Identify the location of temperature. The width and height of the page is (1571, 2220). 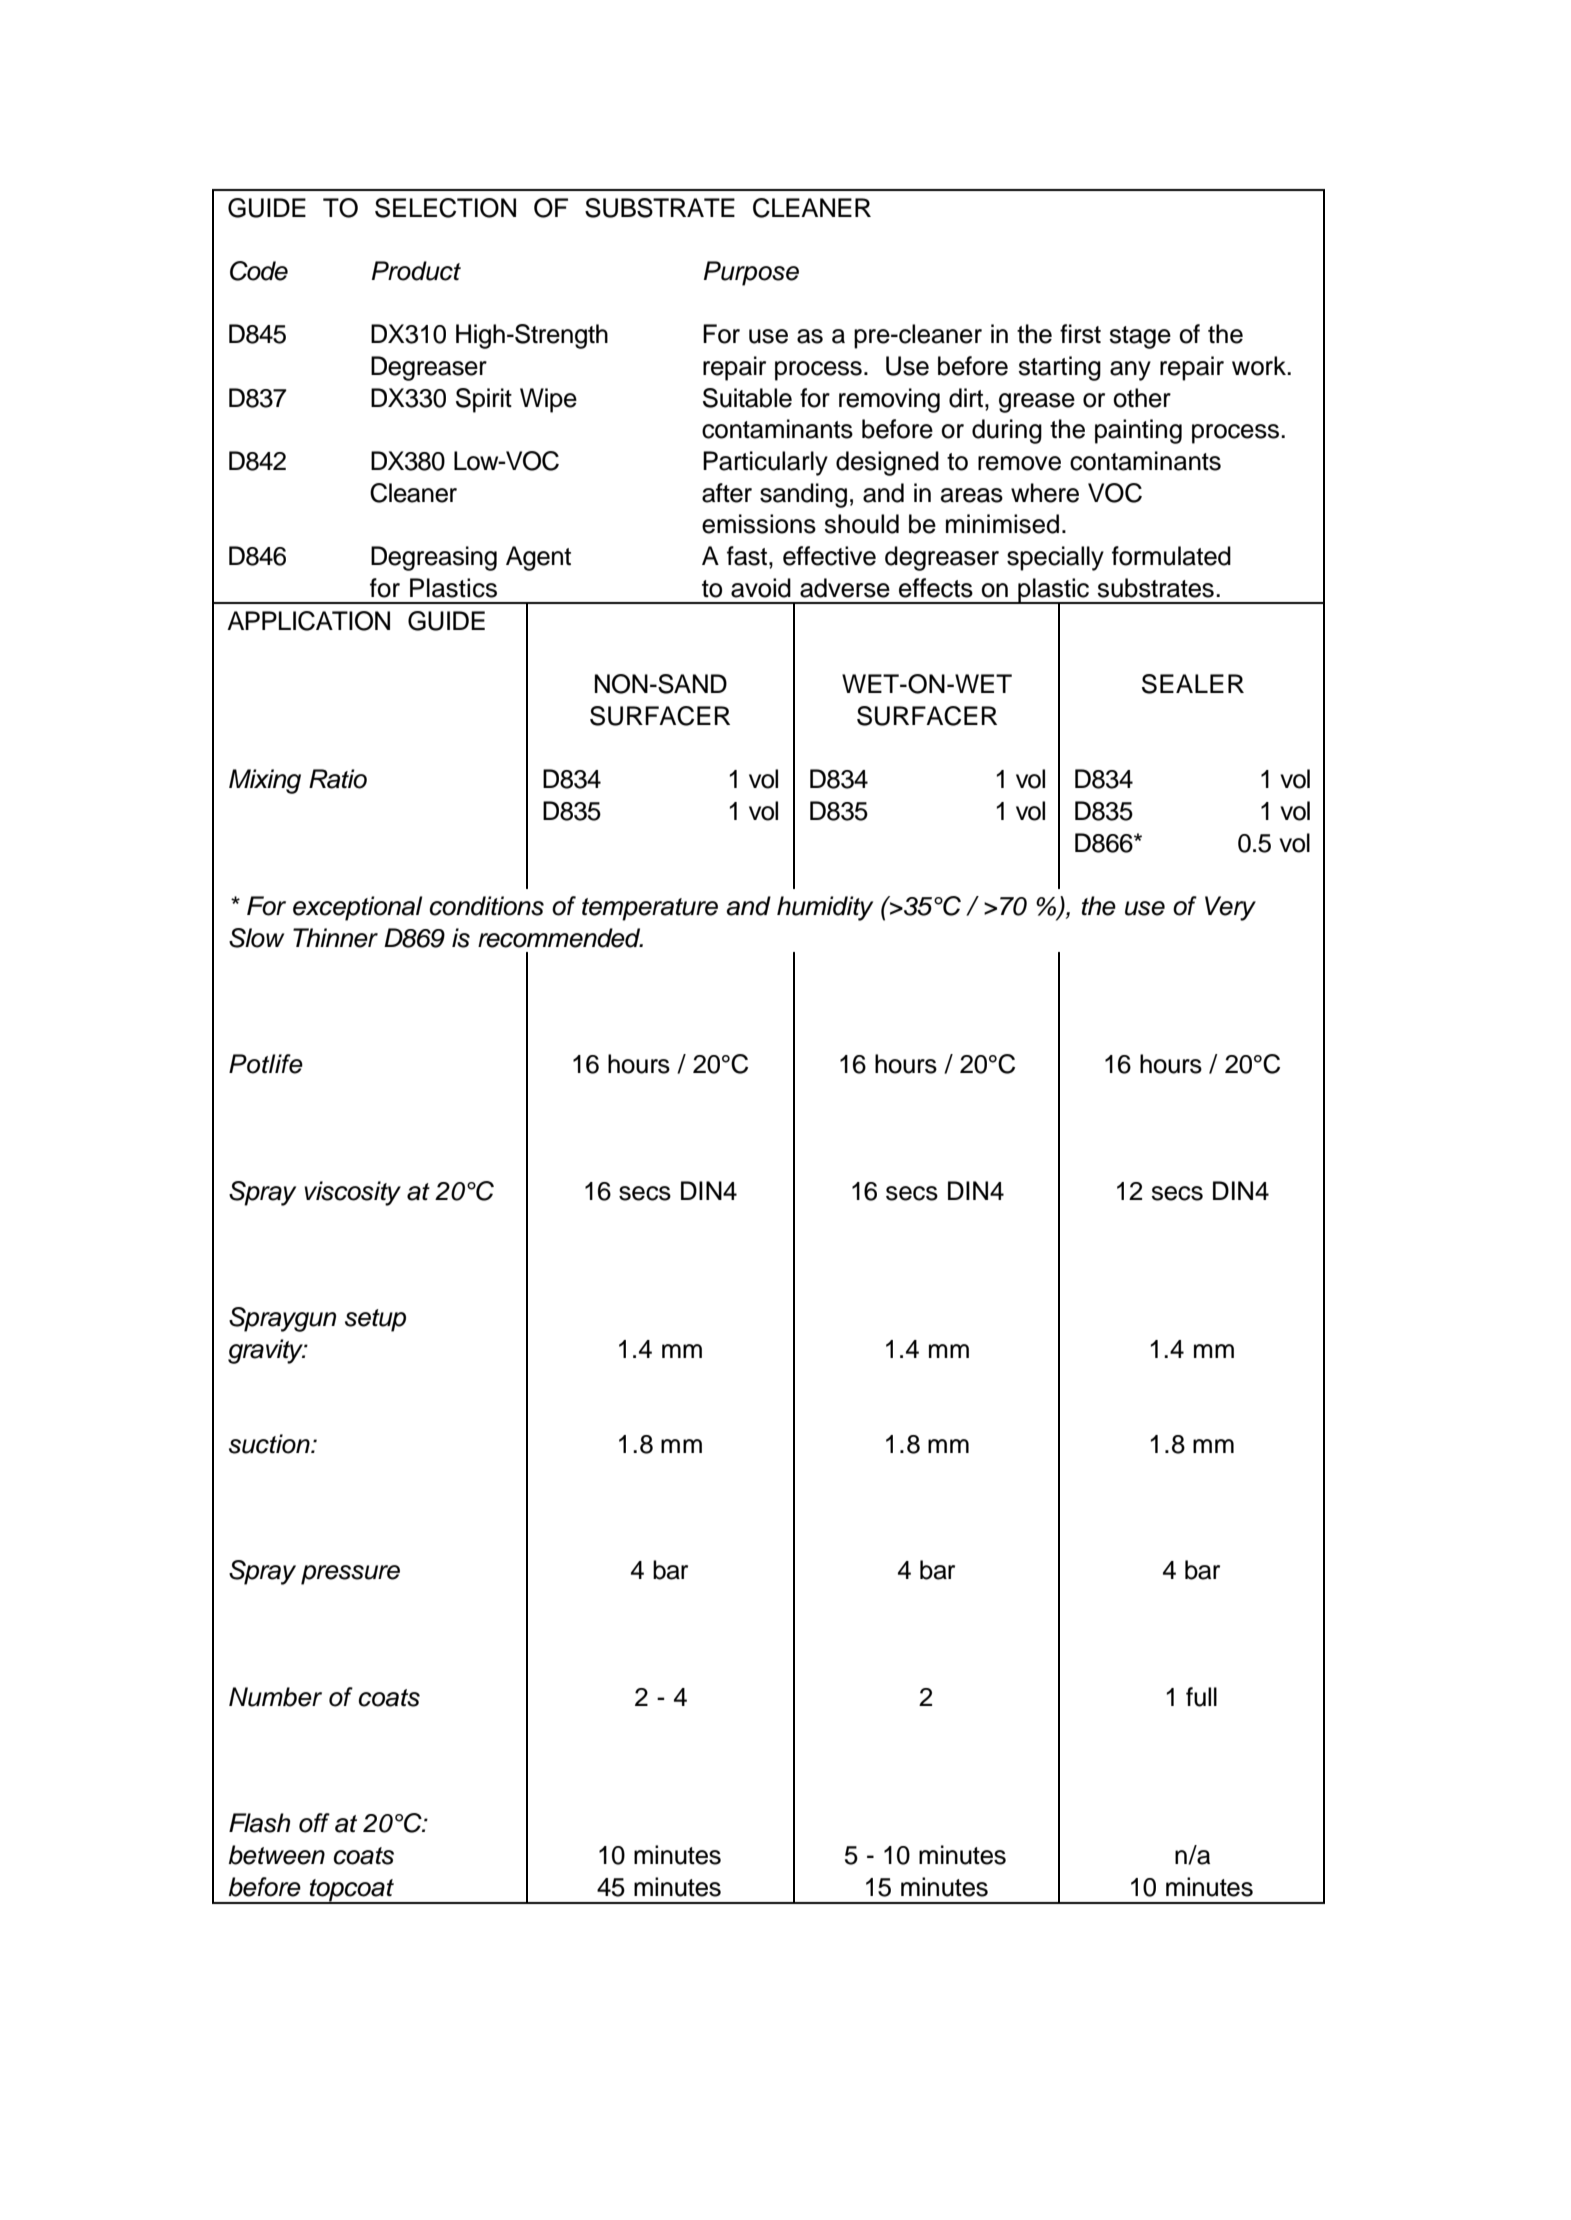
(650, 909).
